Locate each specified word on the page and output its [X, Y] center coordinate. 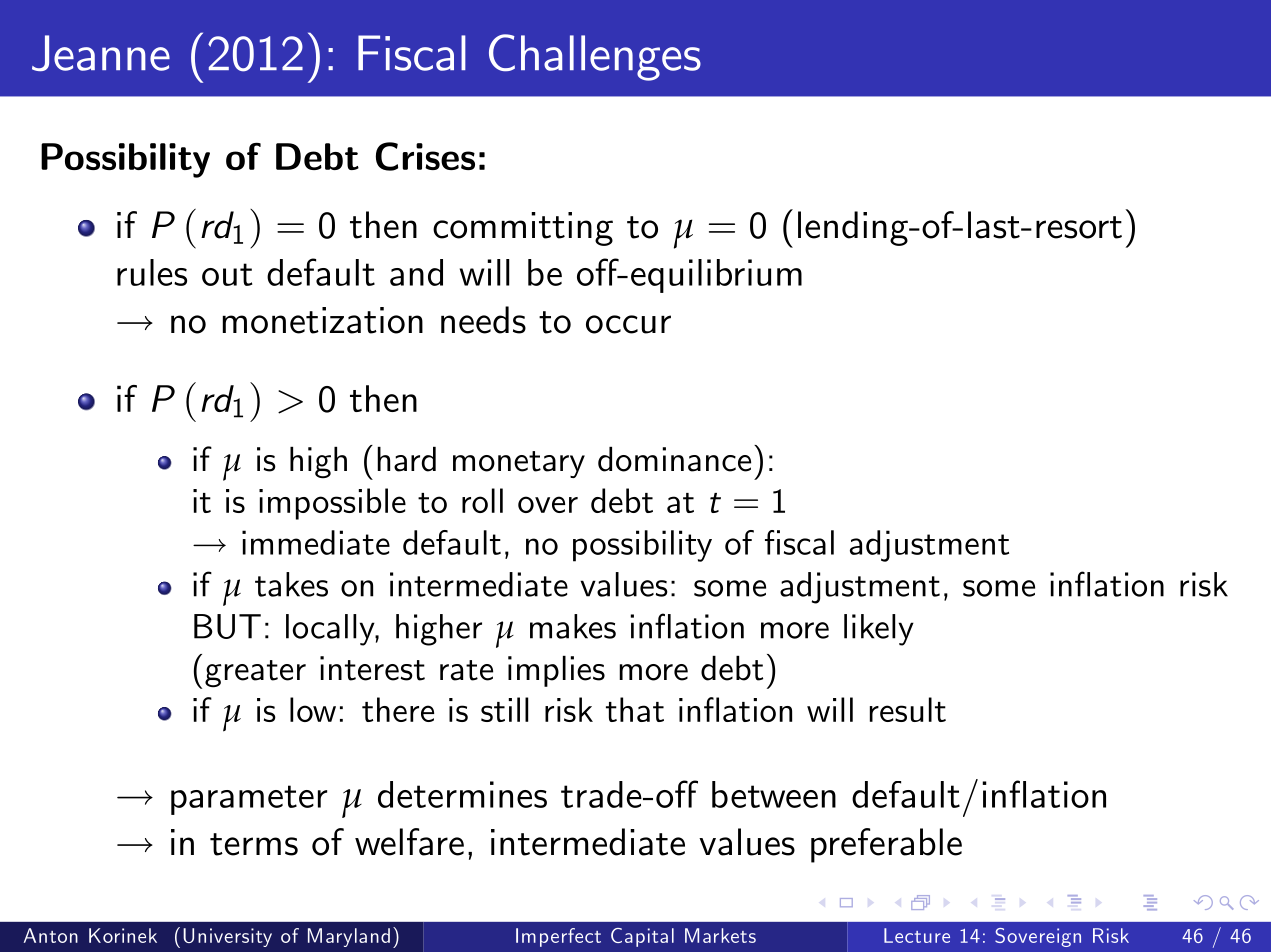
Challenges [595, 57]
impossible [332, 504]
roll [482, 500]
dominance [674, 459]
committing [523, 229]
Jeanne [101, 53]
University [227, 937]
